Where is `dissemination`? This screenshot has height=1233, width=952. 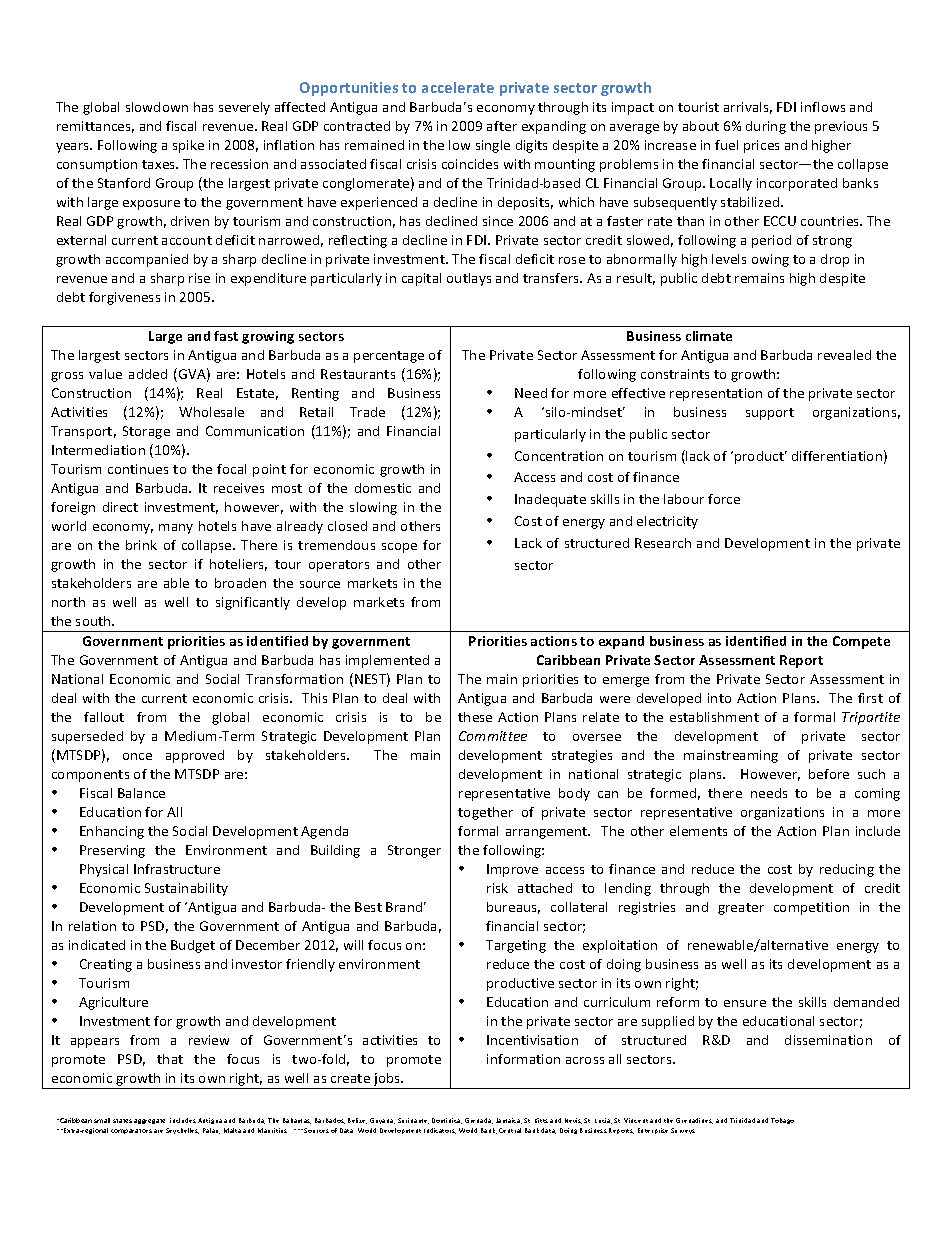
dissemination is located at coordinates (828, 1040).
